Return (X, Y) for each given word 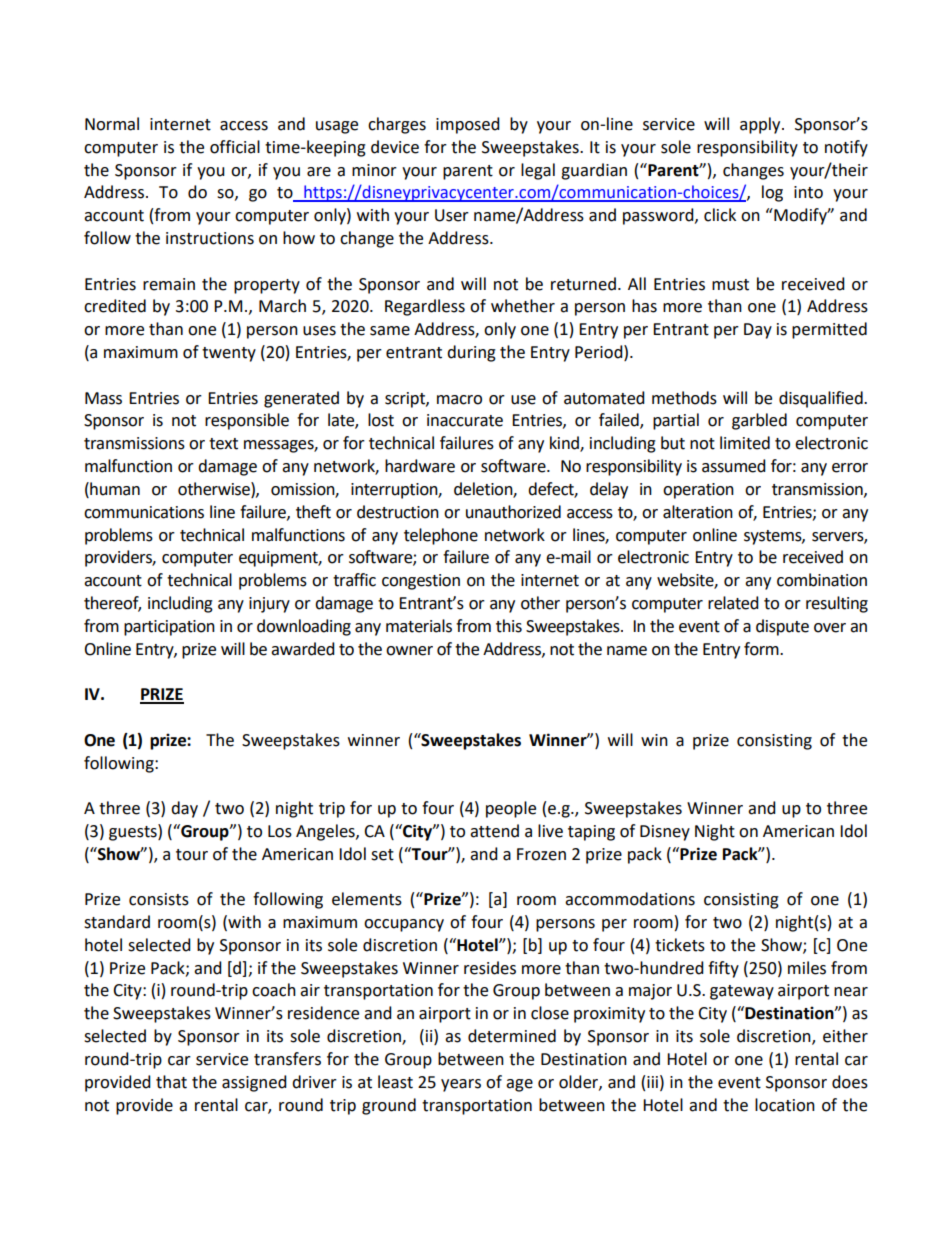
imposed (468, 125)
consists (159, 899)
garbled (759, 421)
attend (494, 831)
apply (761, 125)
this (509, 626)
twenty (229, 354)
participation (169, 628)
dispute (782, 627)
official (235, 147)
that (171, 1082)
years (461, 1085)
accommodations (630, 899)
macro (459, 400)
